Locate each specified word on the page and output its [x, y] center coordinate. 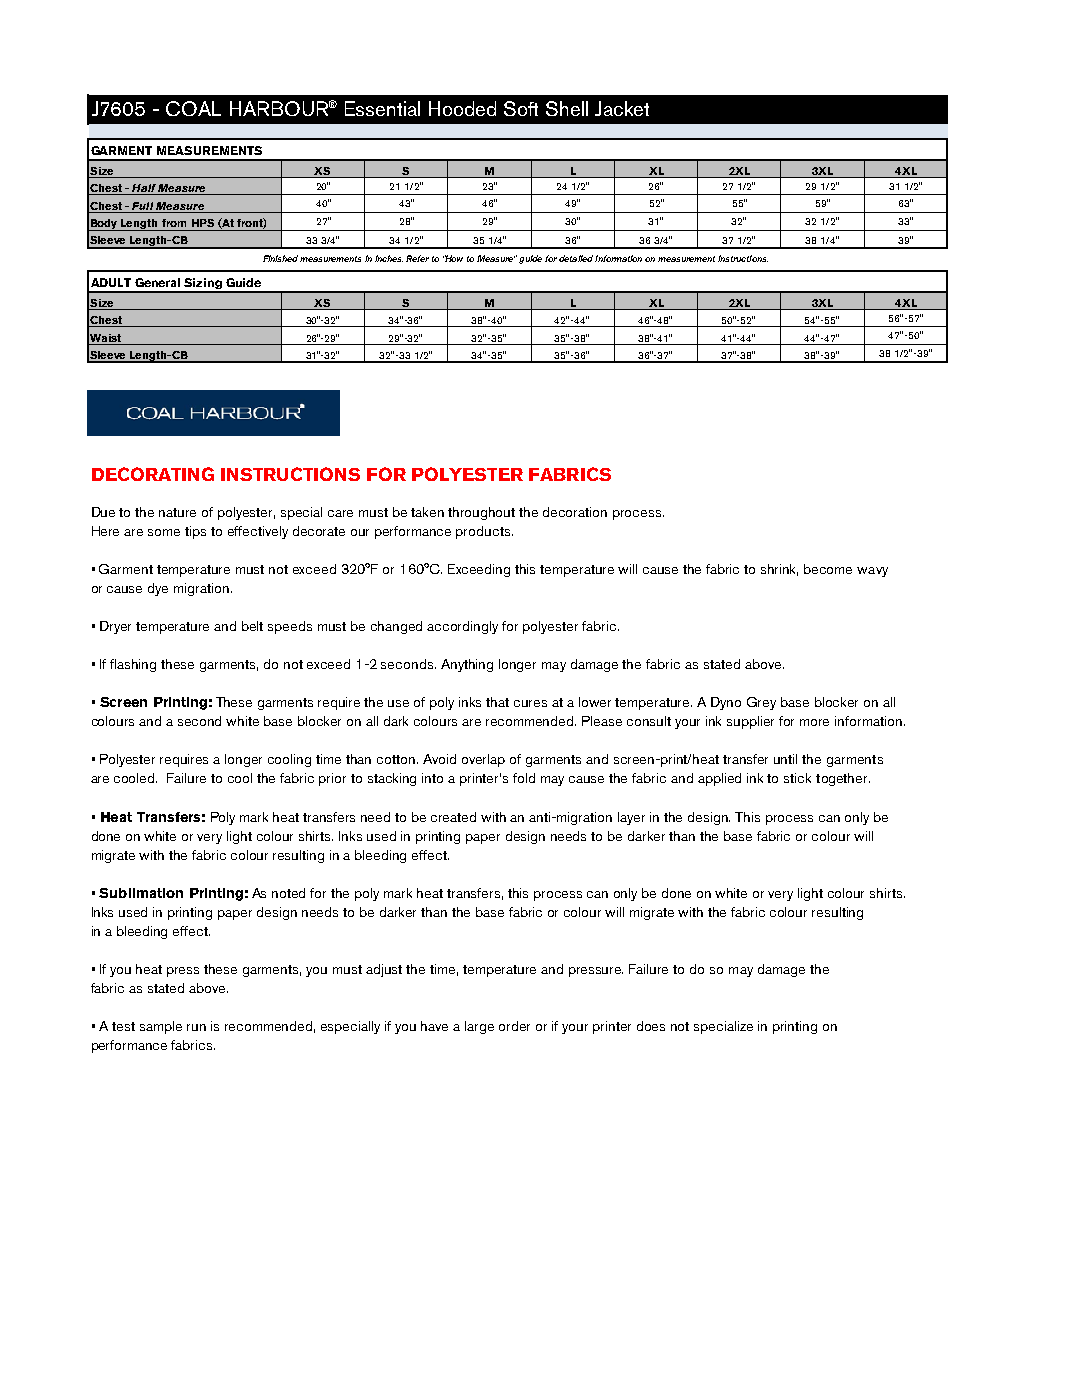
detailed [576, 258]
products [484, 532]
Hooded [462, 108]
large [479, 1027]
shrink [779, 570]
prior [332, 779]
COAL [193, 108]
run [196, 1027]
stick [797, 778]
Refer [417, 258]
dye [158, 589]
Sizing [203, 285]
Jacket [622, 108]
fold [524, 778]
